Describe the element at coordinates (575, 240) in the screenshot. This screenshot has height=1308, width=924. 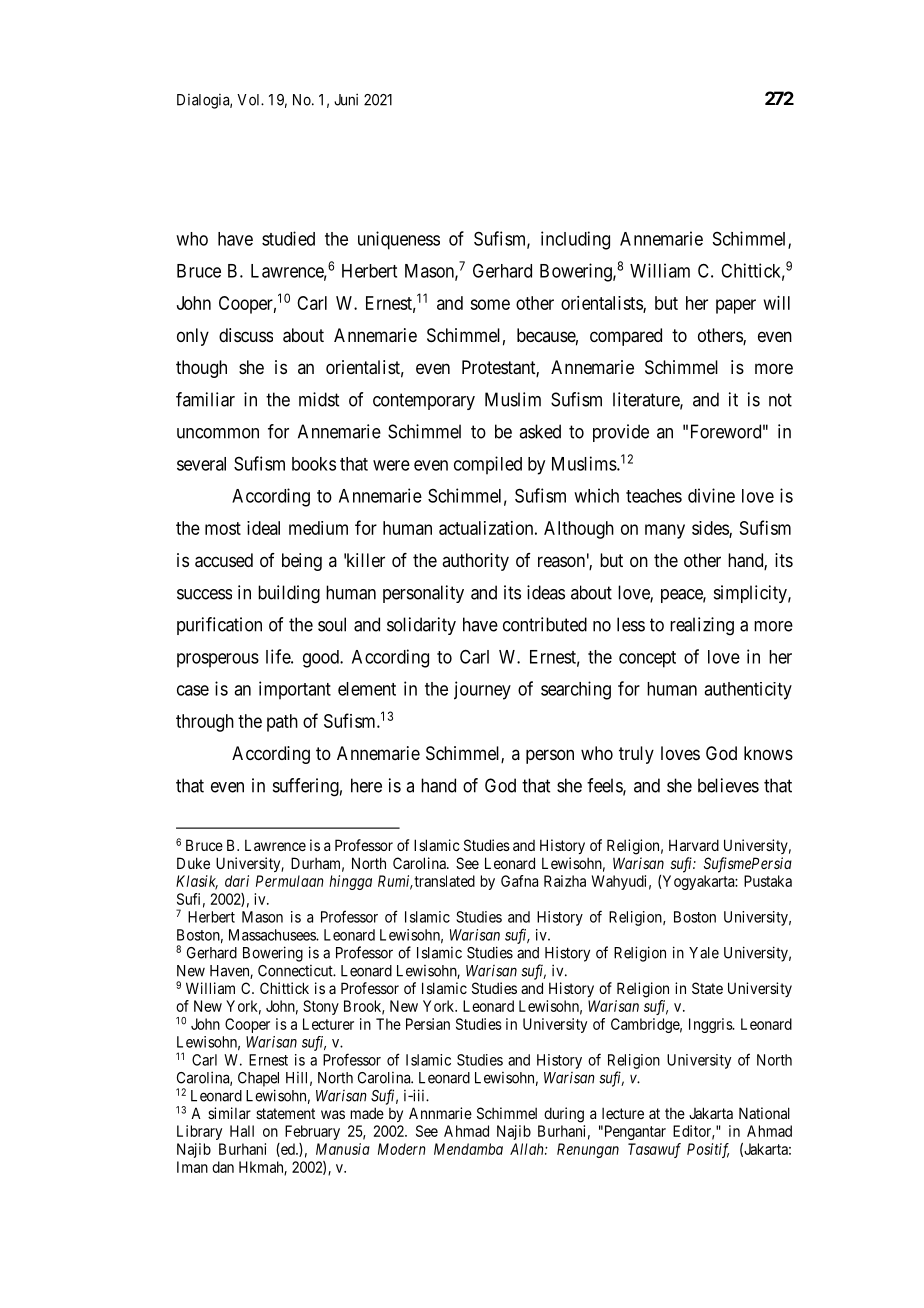
I see `including` at that location.
